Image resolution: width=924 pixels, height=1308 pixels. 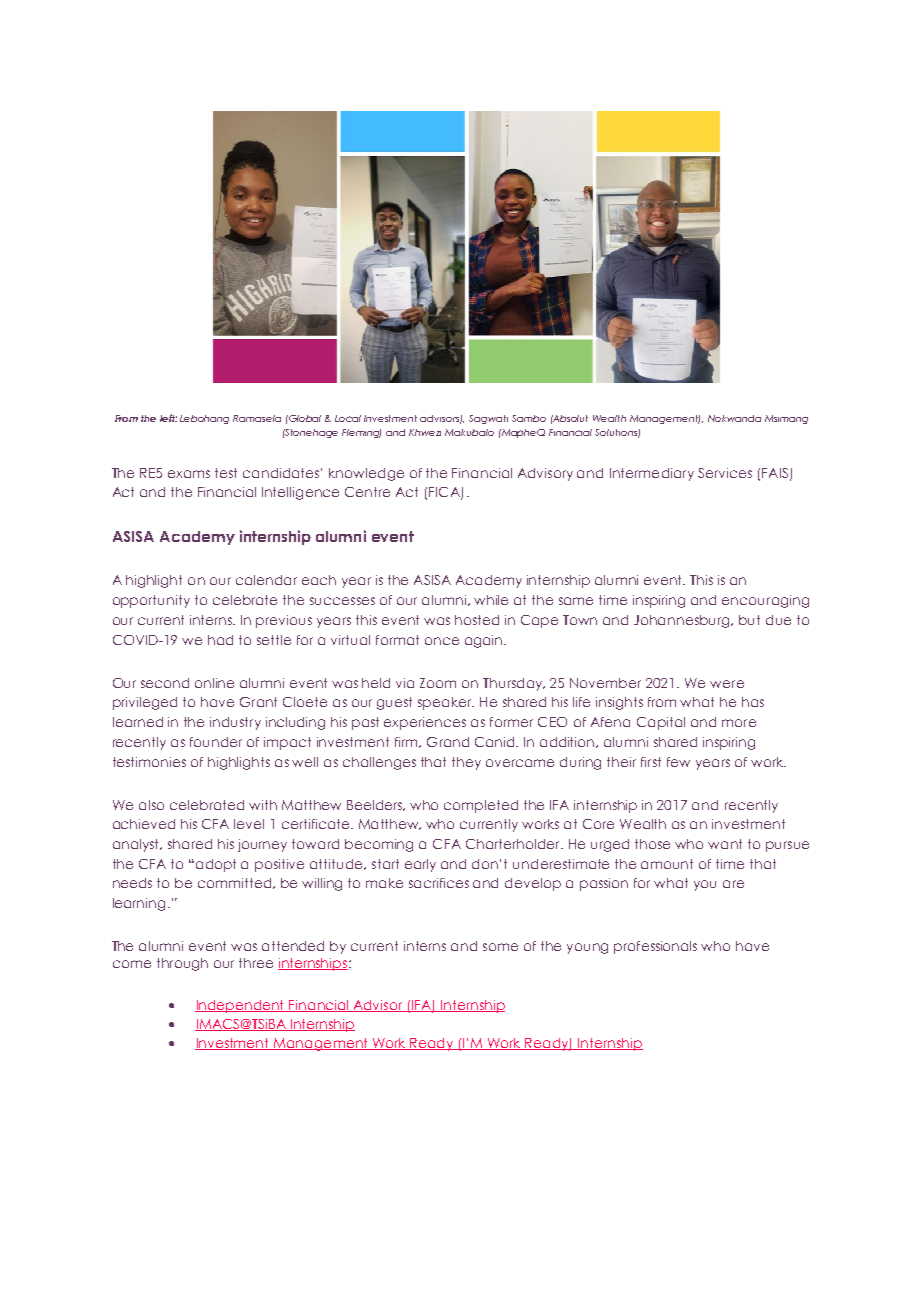 What do you see at coordinates (235, 723) in the screenshot?
I see `industry` at bounding box center [235, 723].
